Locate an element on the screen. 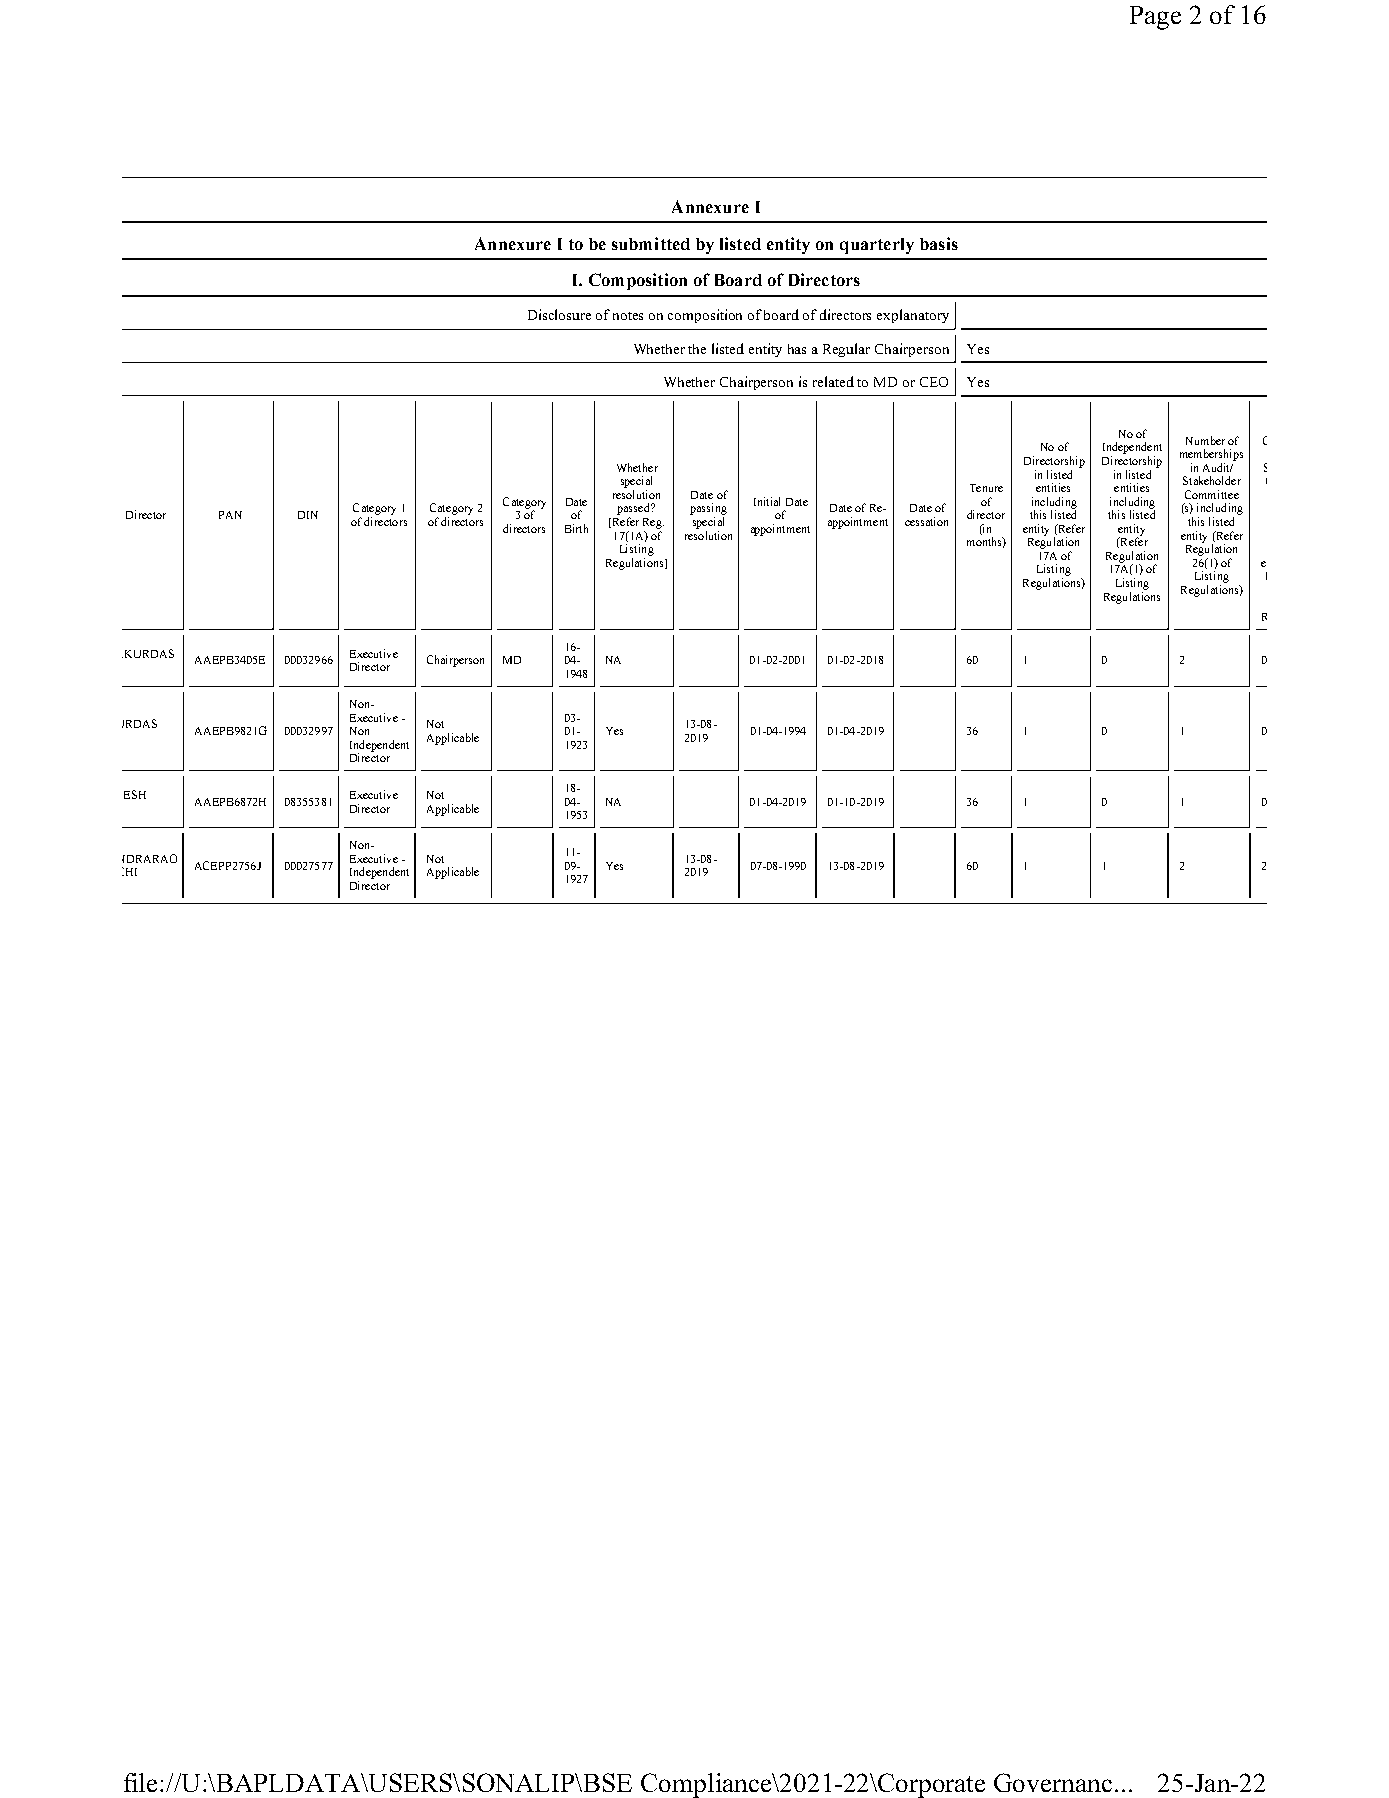 This screenshot has height=1798, width=1389. PAN is located at coordinates (230, 515).
